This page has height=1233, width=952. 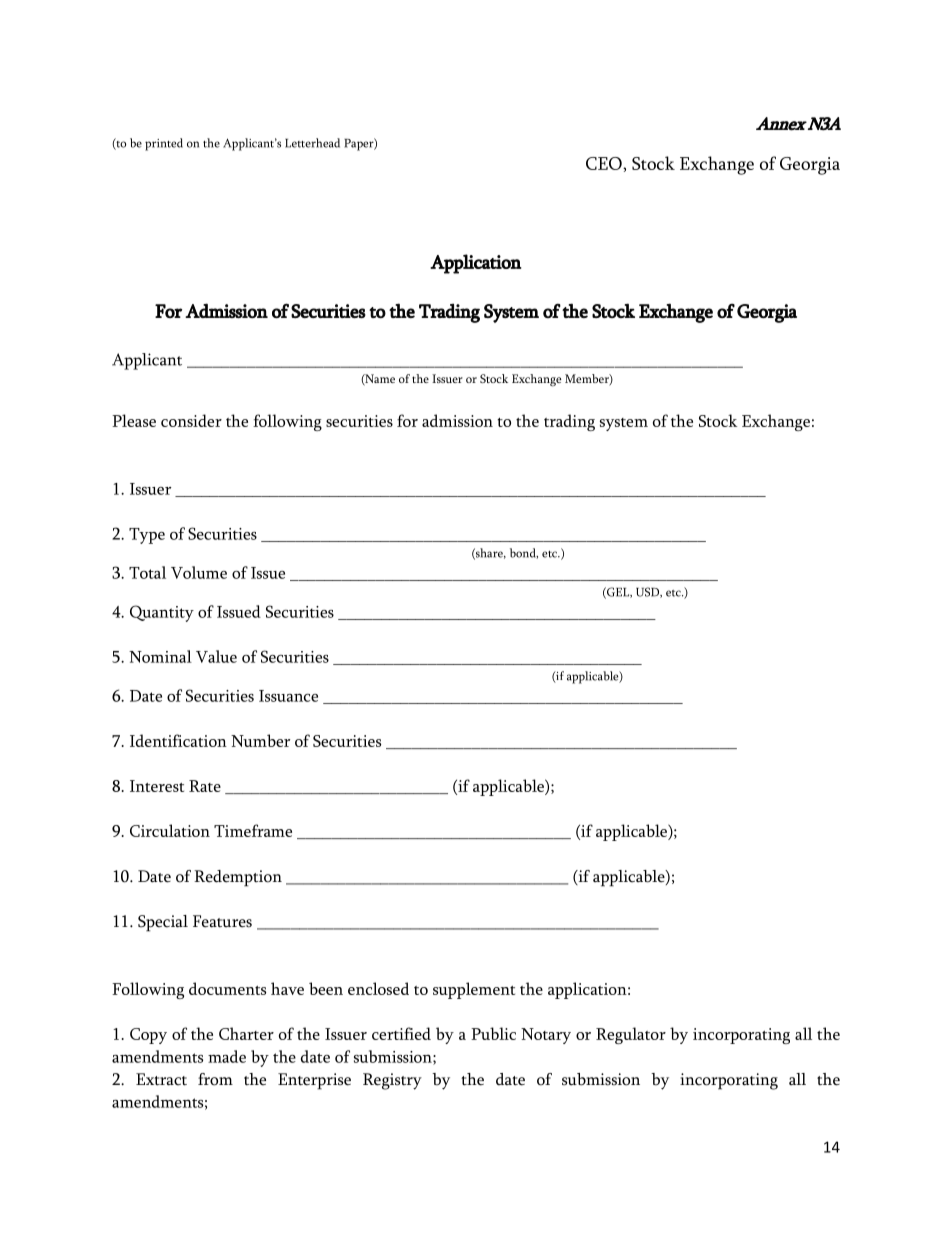 I want to click on CEO, so click(x=605, y=163).
